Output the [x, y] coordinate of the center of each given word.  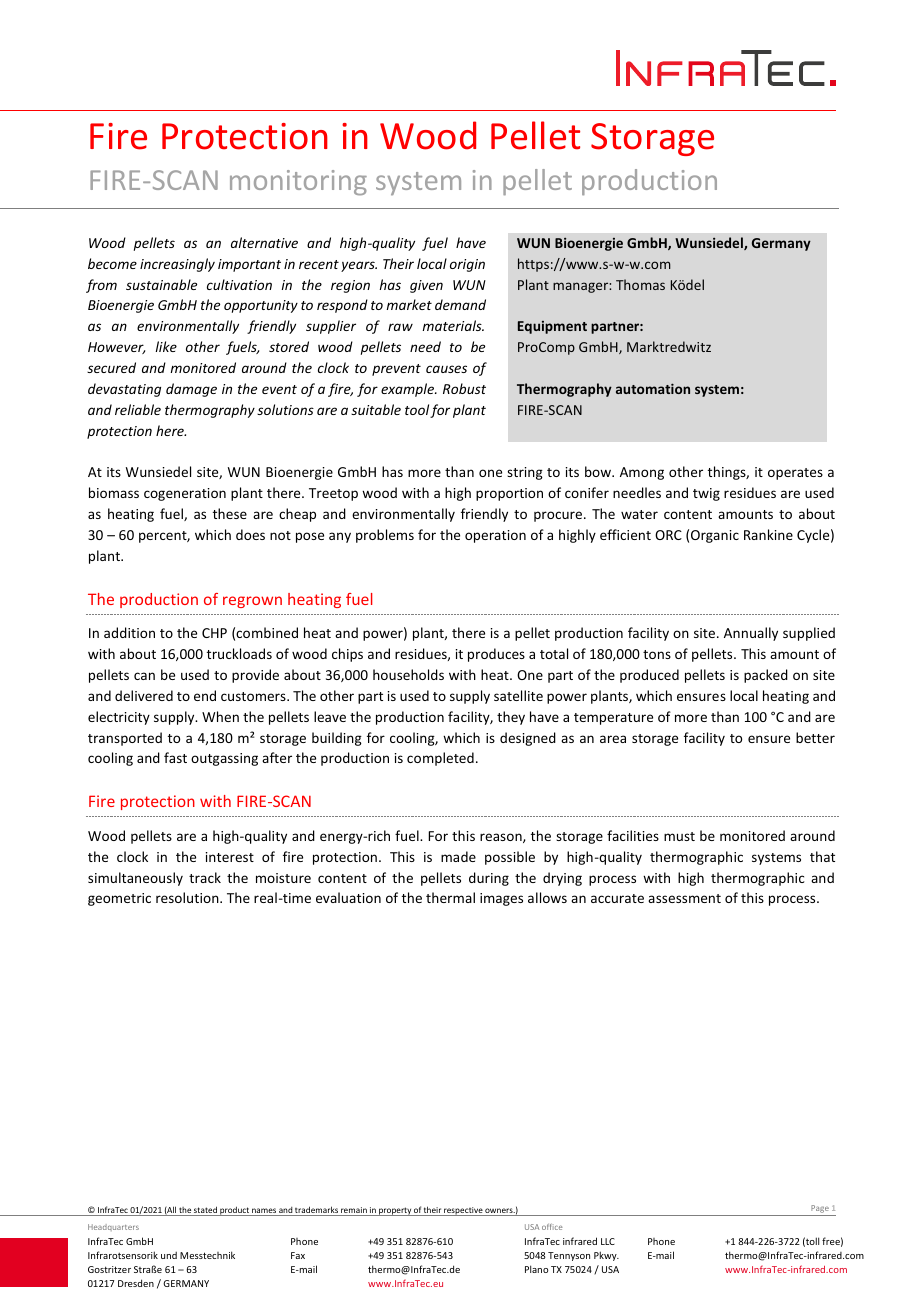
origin [467, 265]
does [250, 534]
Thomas [640, 284]
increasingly [177, 265]
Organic [715, 536]
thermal [450, 897]
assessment [684, 898]
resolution [188, 897]
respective [463, 1211]
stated [205, 1211]
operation [495, 536]
